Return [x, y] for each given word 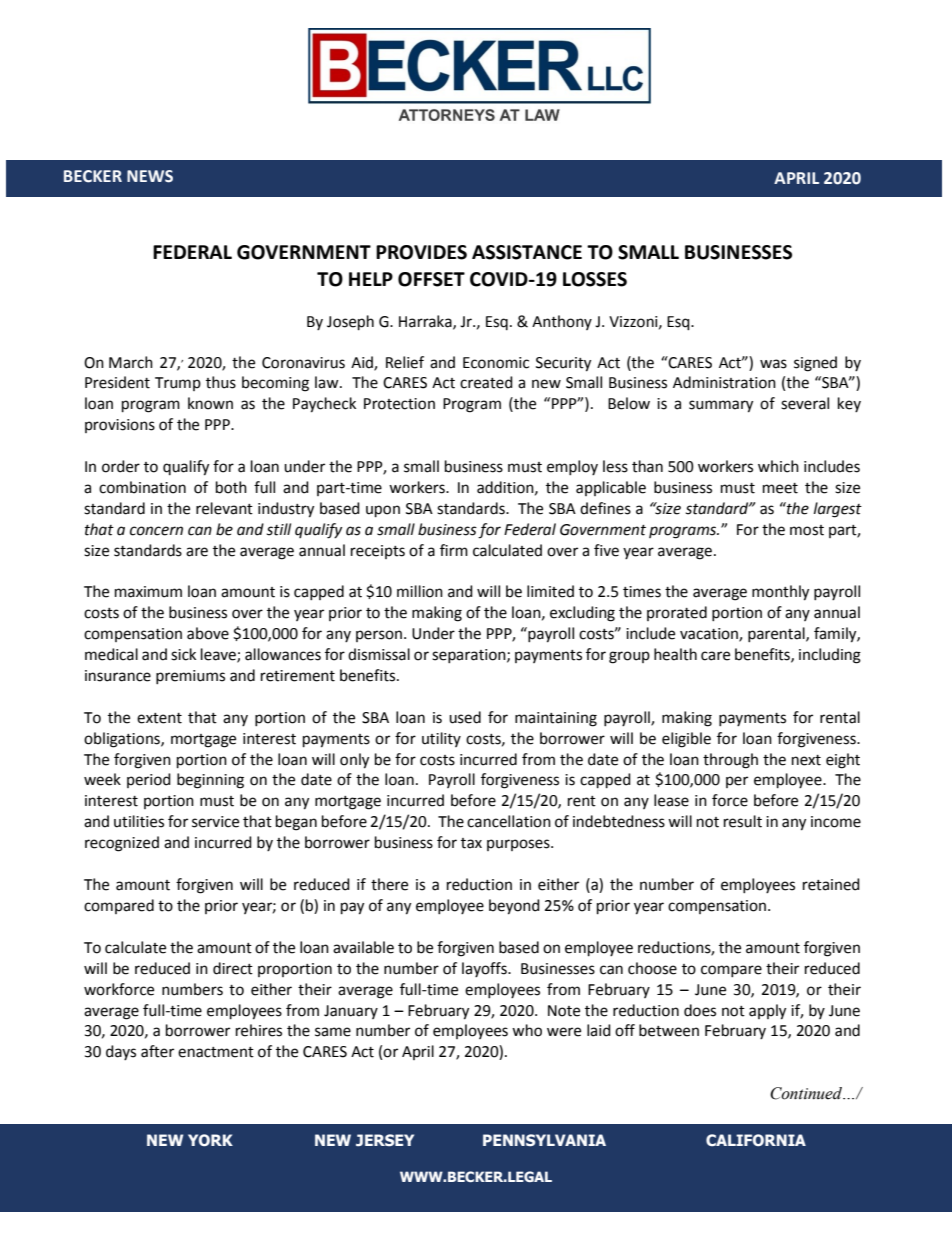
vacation [710, 635]
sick [183, 654]
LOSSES [595, 279]
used [465, 717]
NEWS [150, 176]
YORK [210, 1140]
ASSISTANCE [527, 252]
